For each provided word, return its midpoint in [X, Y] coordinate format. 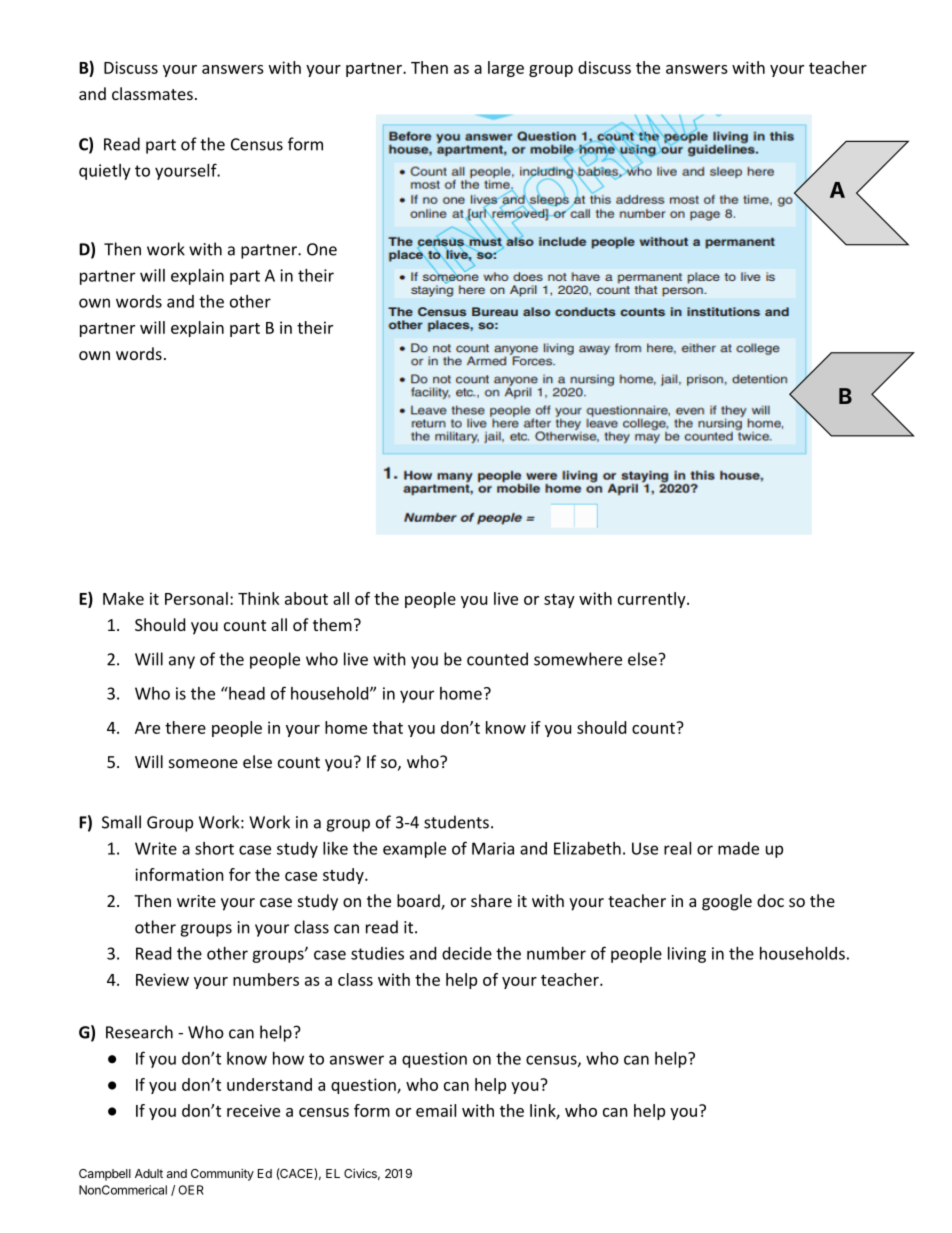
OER [191, 1190]
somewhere [578, 659]
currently [653, 600]
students [456, 822]
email [436, 1110]
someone [203, 763]
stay [559, 601]
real [677, 848]
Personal [196, 598]
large [506, 69]
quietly [105, 172]
